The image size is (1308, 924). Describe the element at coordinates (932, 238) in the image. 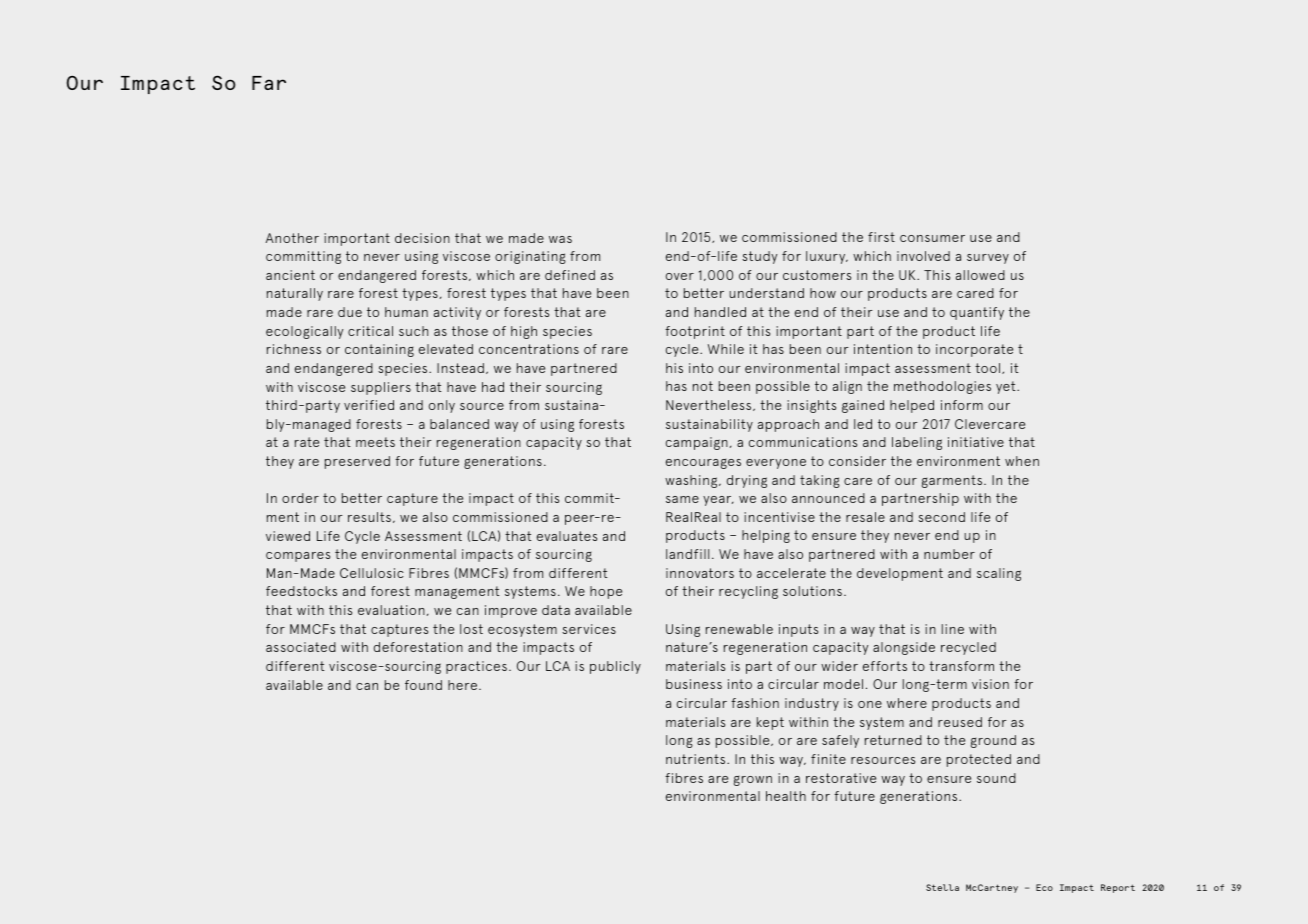

I see `consumer` at that location.
